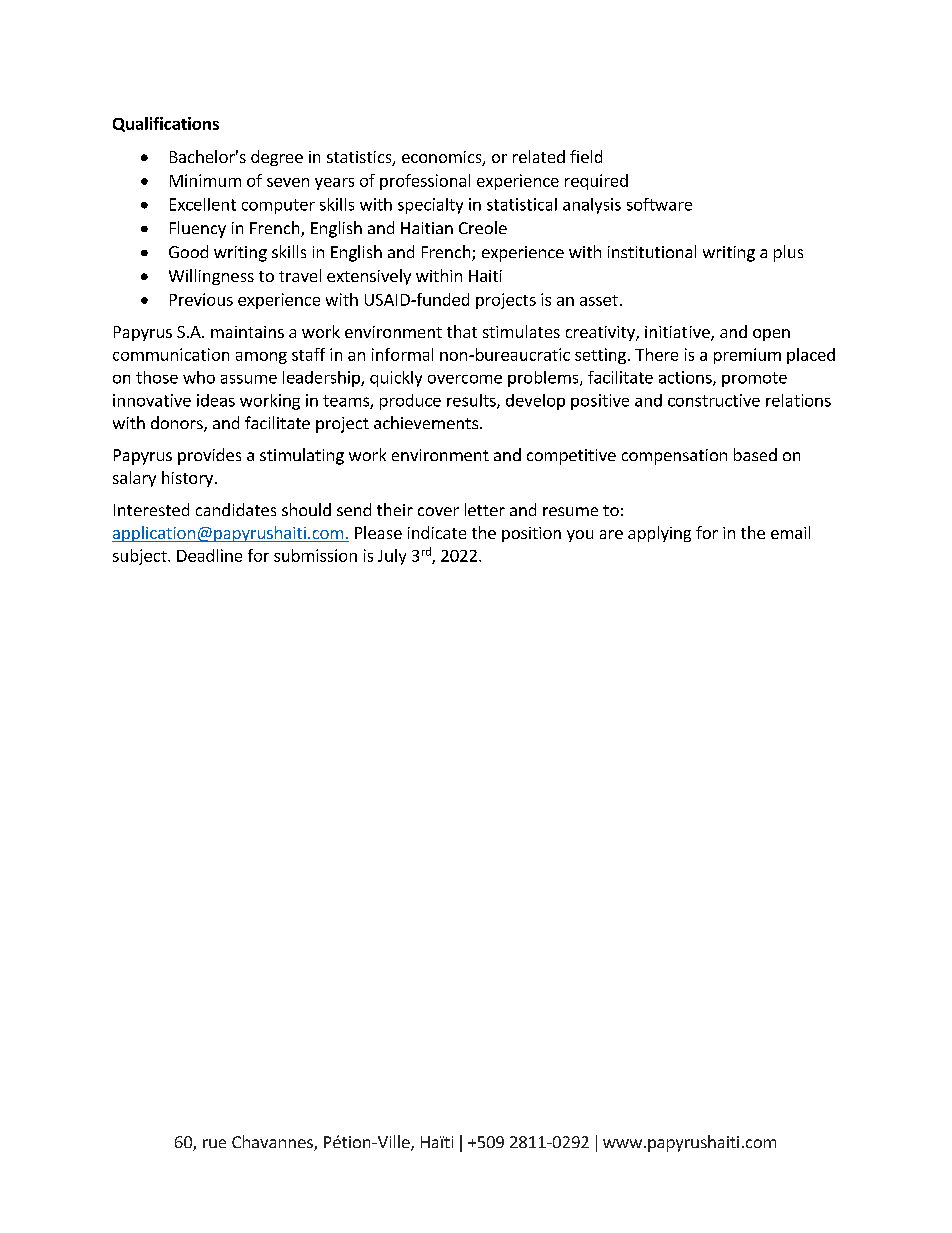 This screenshot has width=952, height=1233. What do you see at coordinates (392, 557) in the screenshot?
I see `July` at bounding box center [392, 557].
